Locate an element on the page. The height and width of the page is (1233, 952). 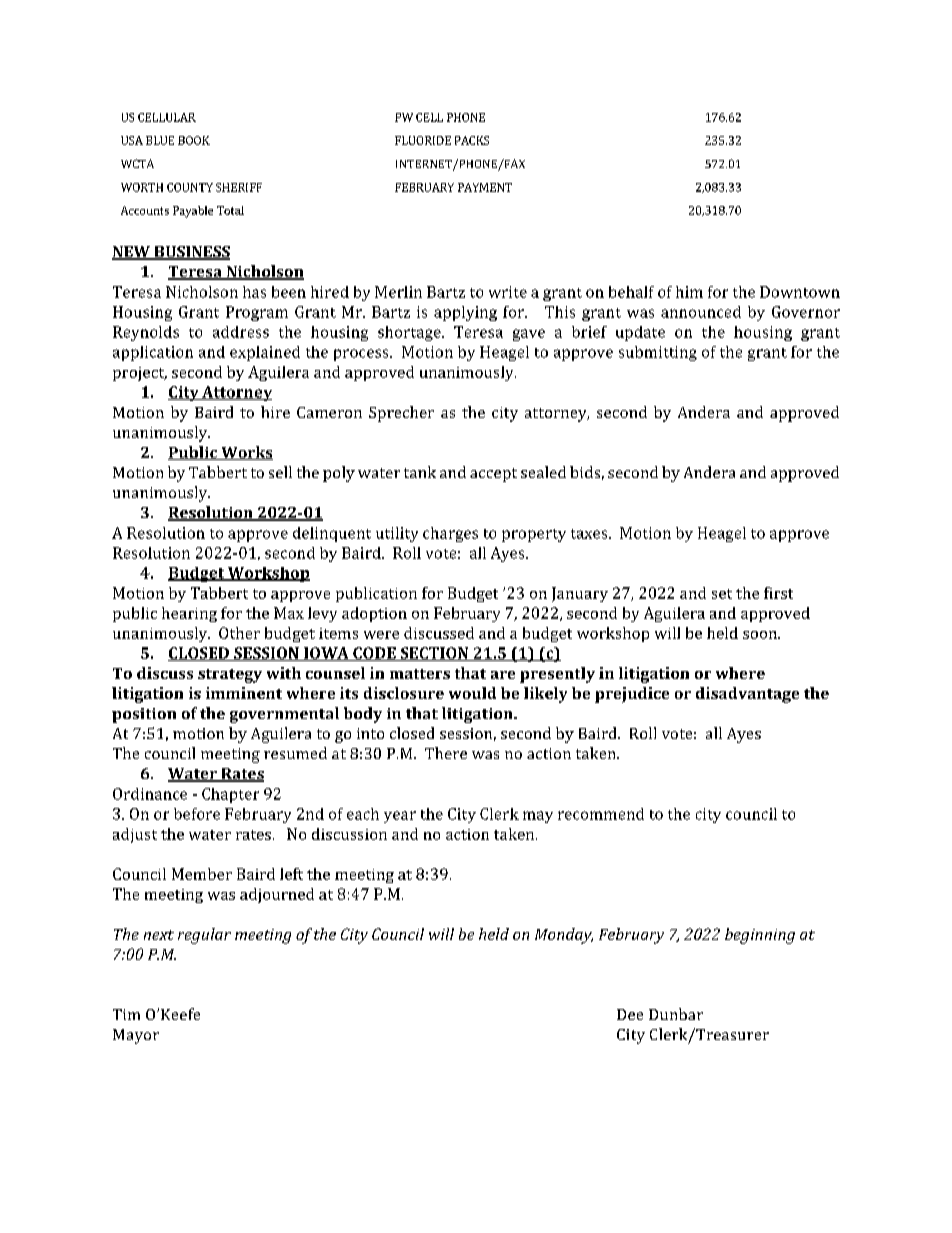
COUNTY is located at coordinates (190, 187).
